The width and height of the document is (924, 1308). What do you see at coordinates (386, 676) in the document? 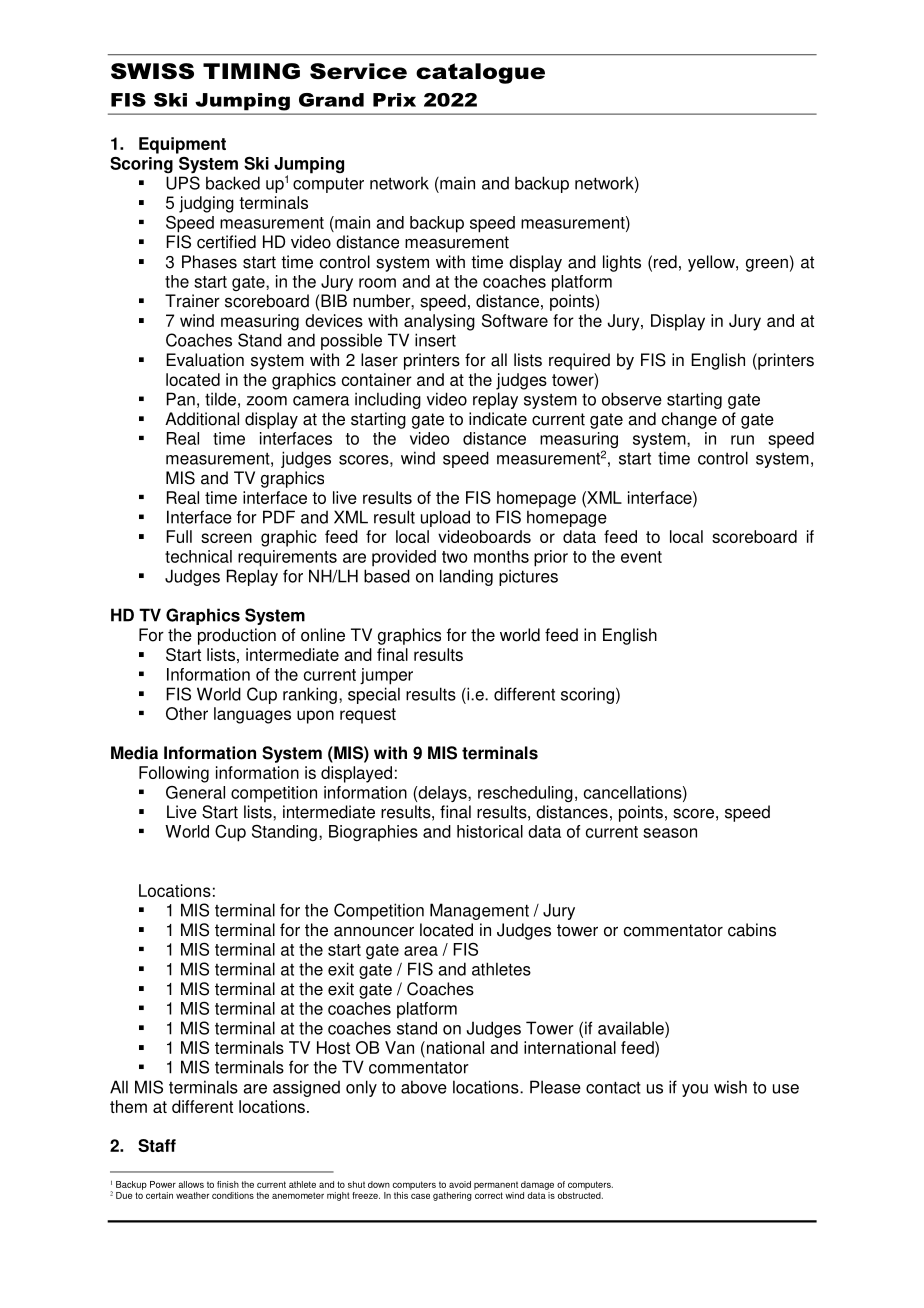
I see `jumper` at bounding box center [386, 676].
